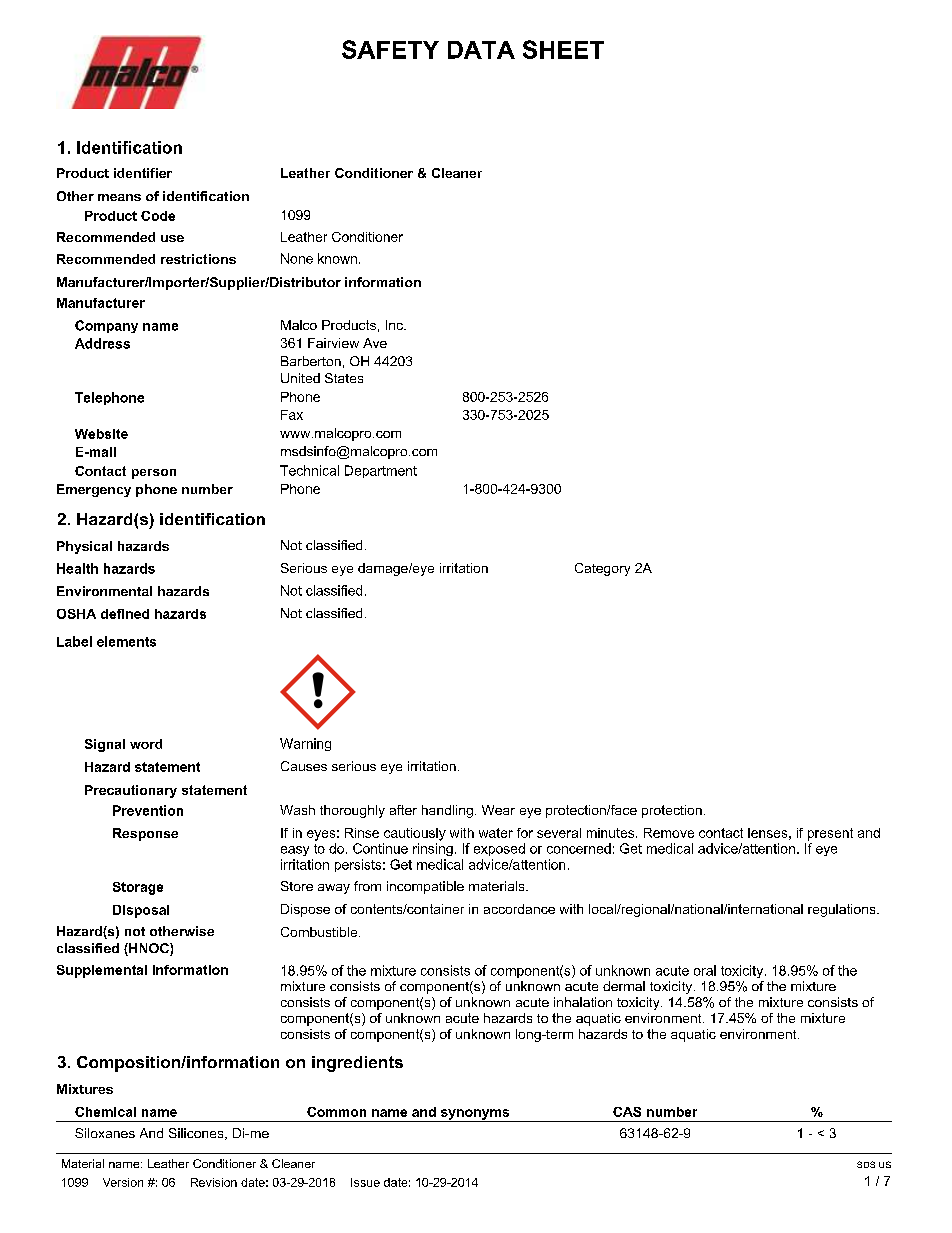 This page has height=1233, width=952. I want to click on CAS, so click(627, 1112).
